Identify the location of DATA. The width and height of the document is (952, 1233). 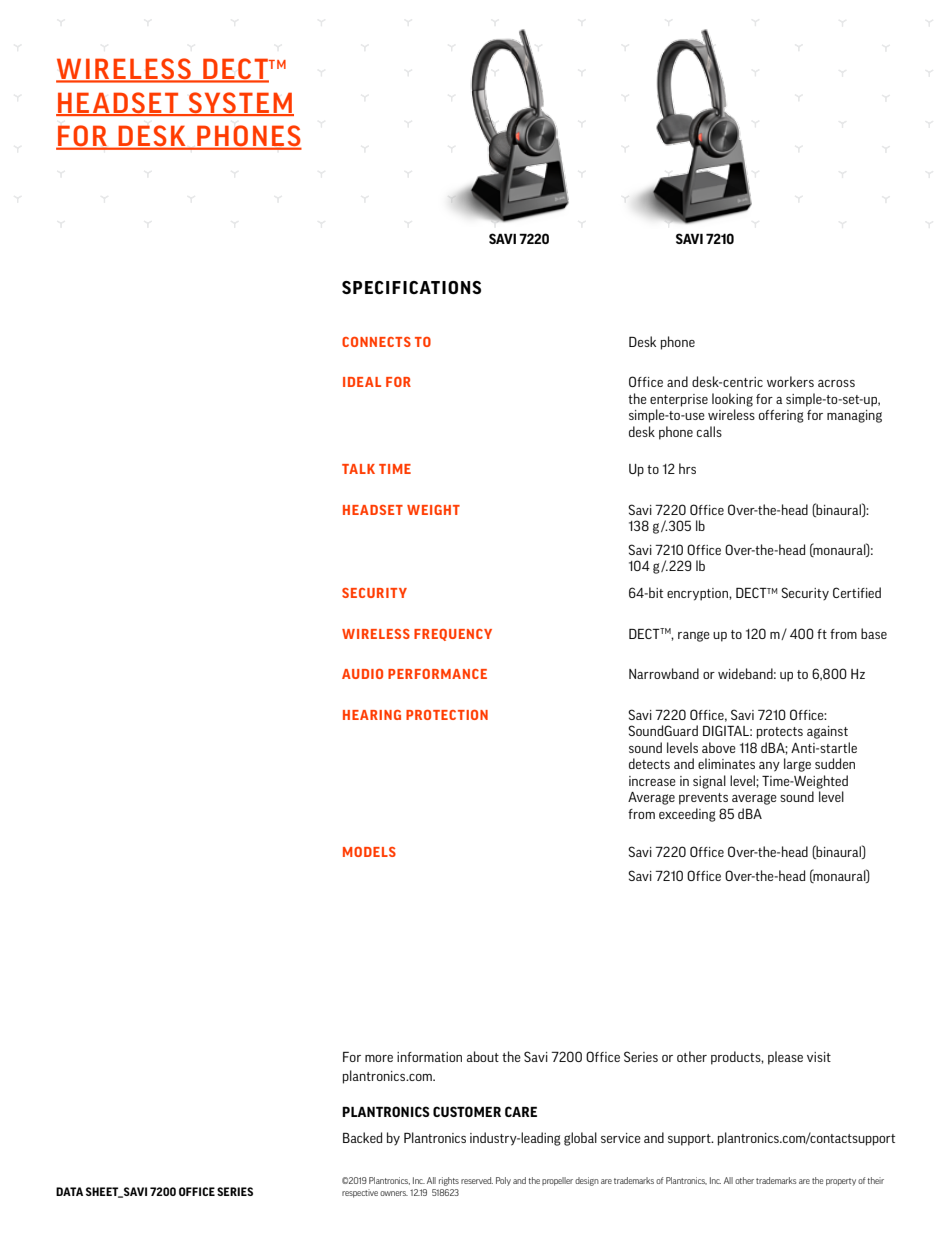
(69, 1191).
